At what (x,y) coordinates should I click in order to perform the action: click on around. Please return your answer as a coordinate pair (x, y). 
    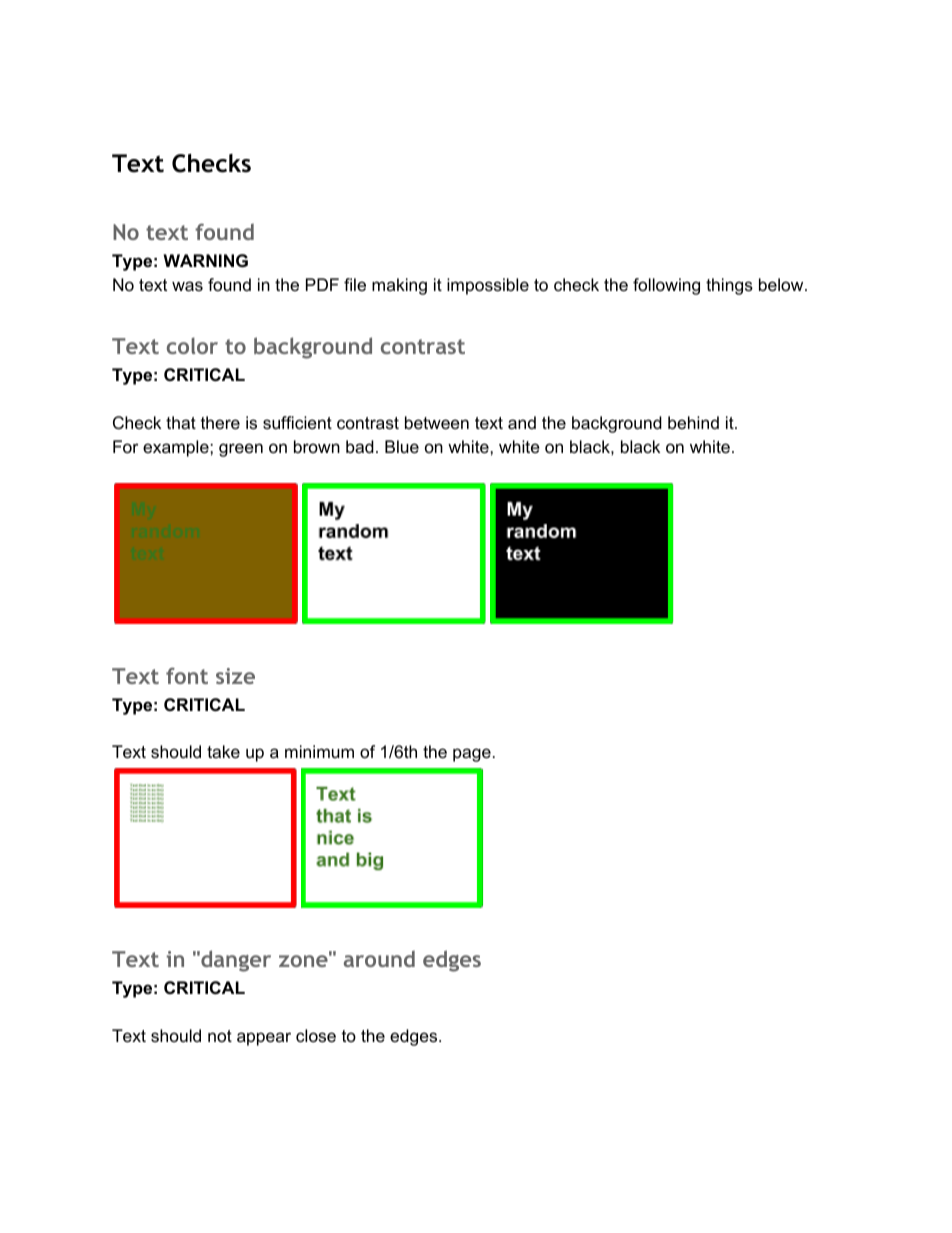
    Looking at the image, I should click on (379, 959).
